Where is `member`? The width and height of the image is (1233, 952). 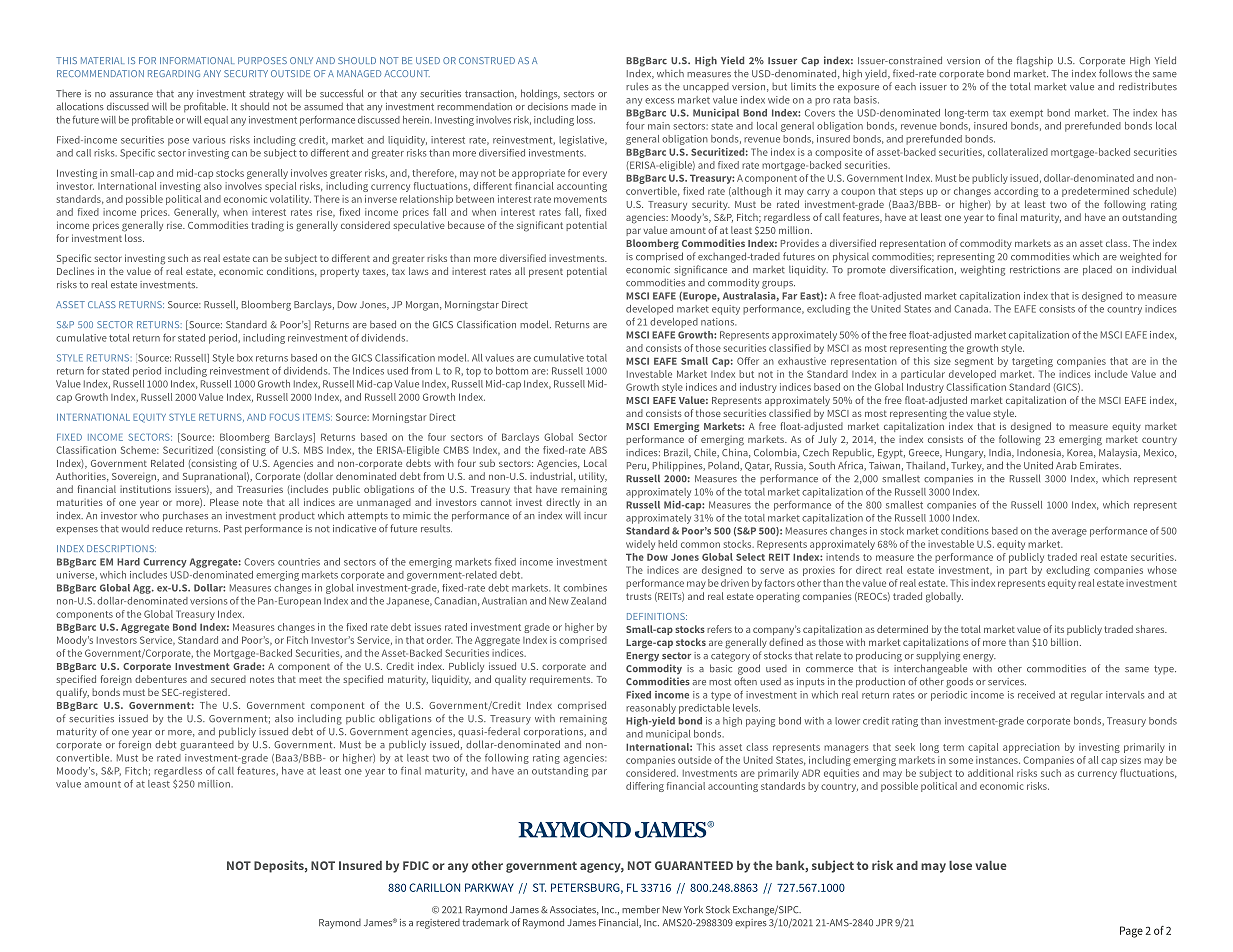 member is located at coordinates (641, 910).
